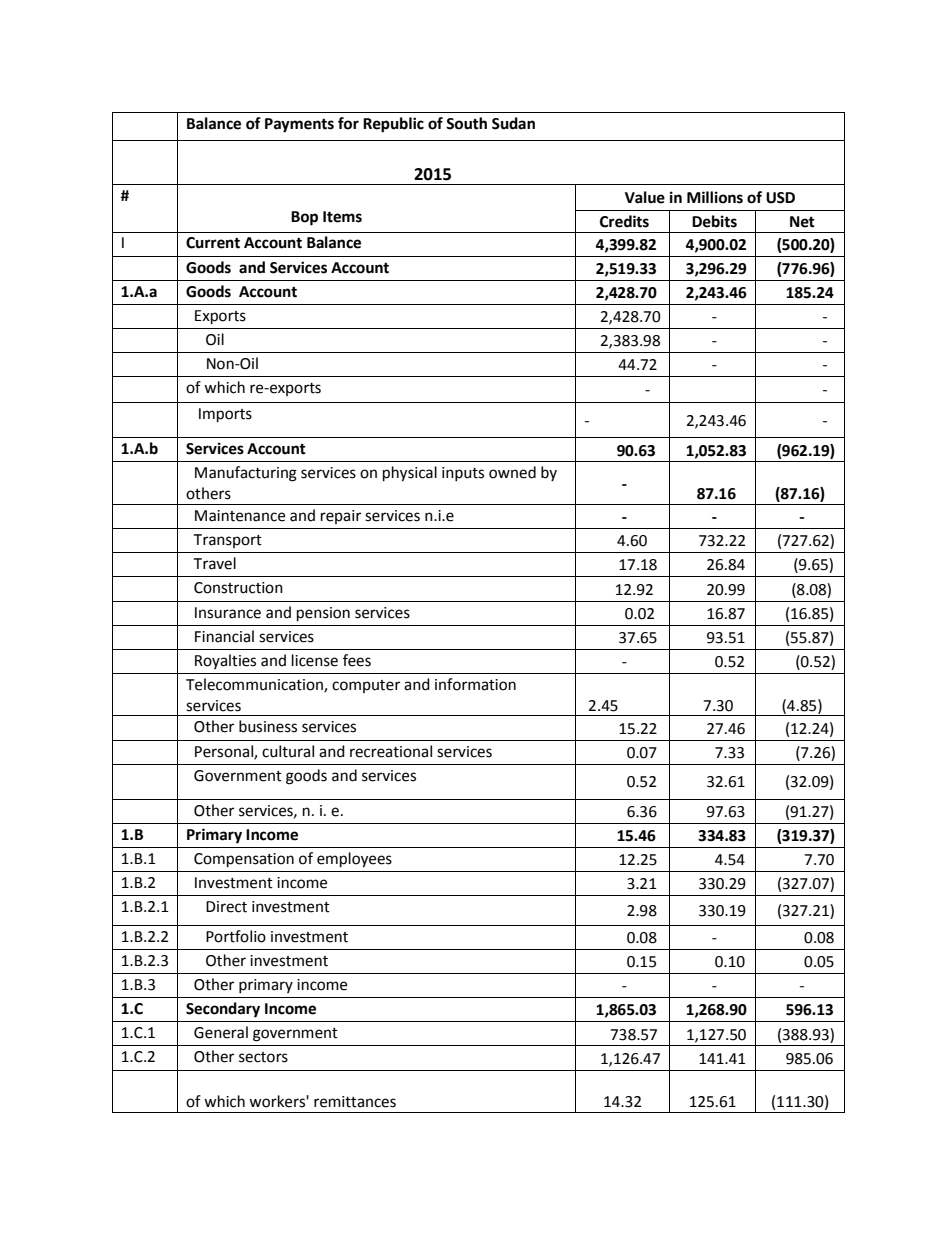  I want to click on employees, so click(354, 860).
